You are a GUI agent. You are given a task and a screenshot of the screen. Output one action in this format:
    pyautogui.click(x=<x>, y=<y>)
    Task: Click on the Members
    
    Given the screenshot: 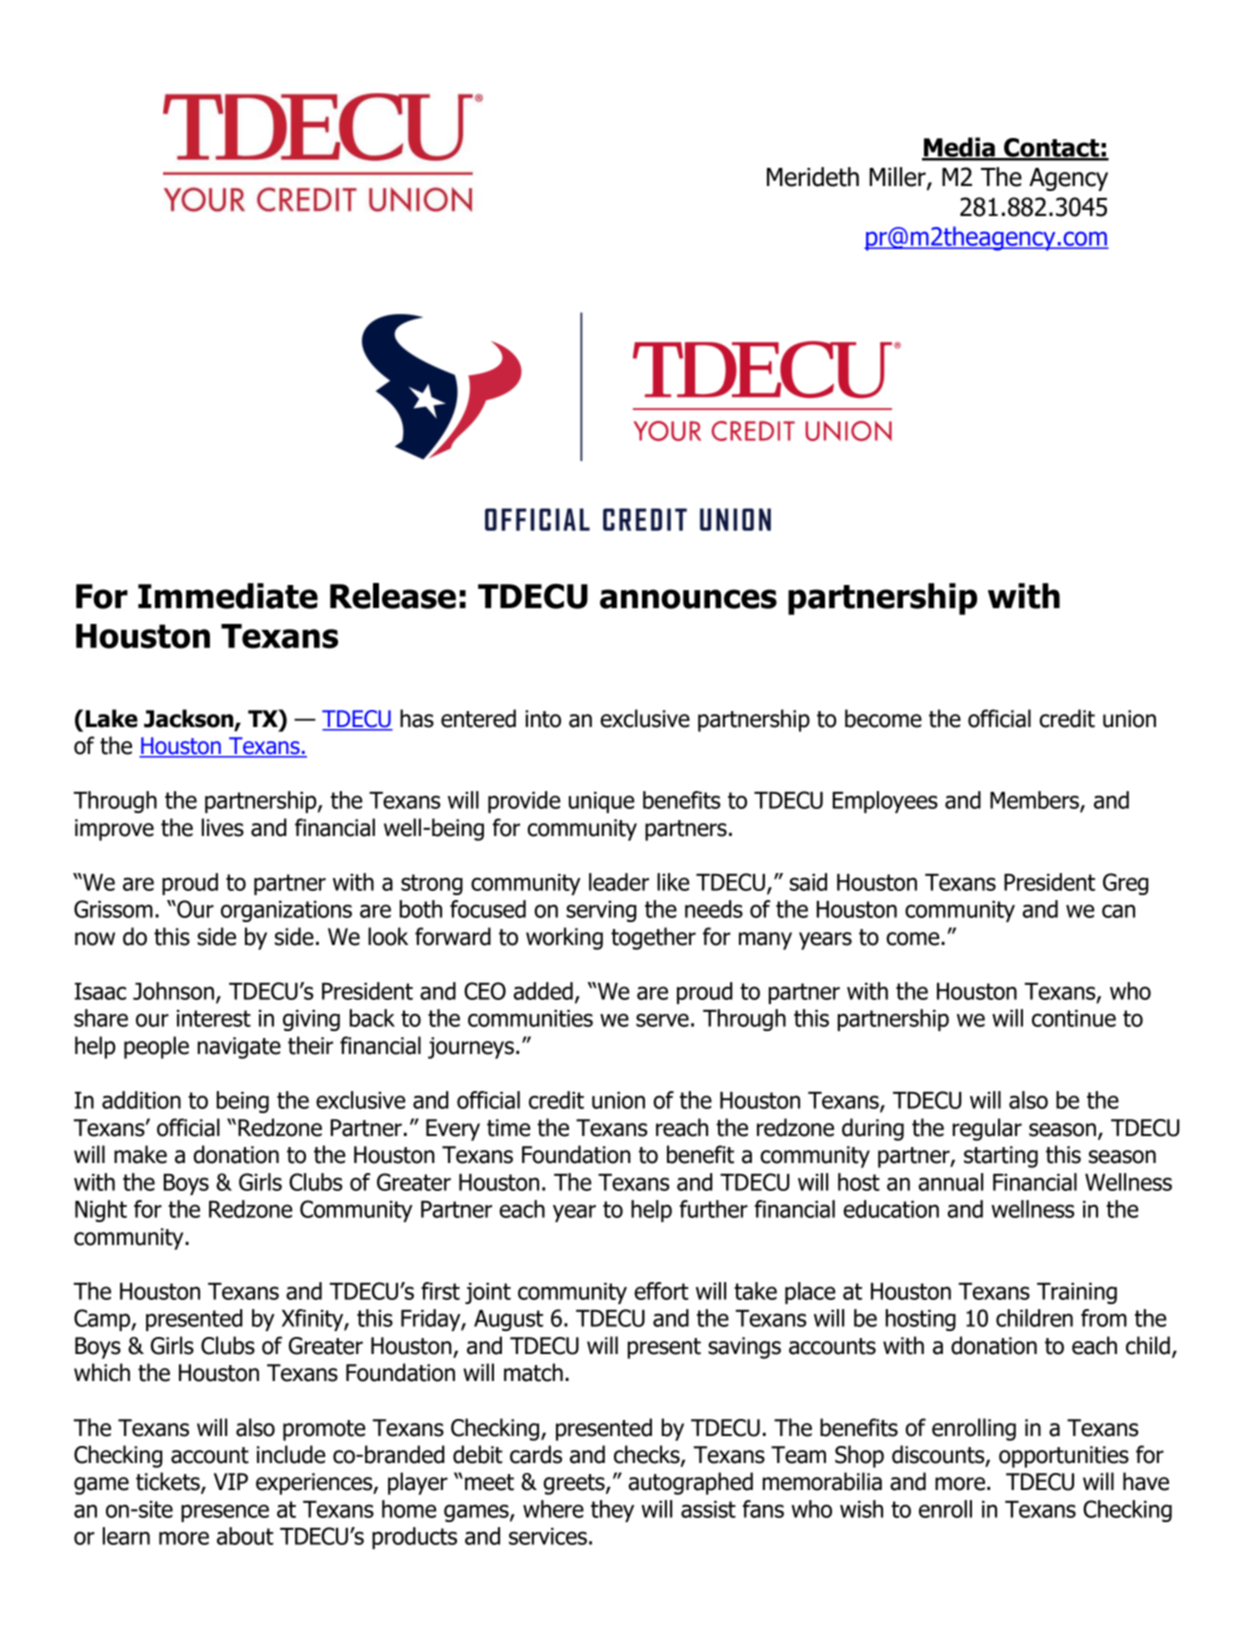 What is the action you would take?
    pyautogui.click(x=1035, y=801)
